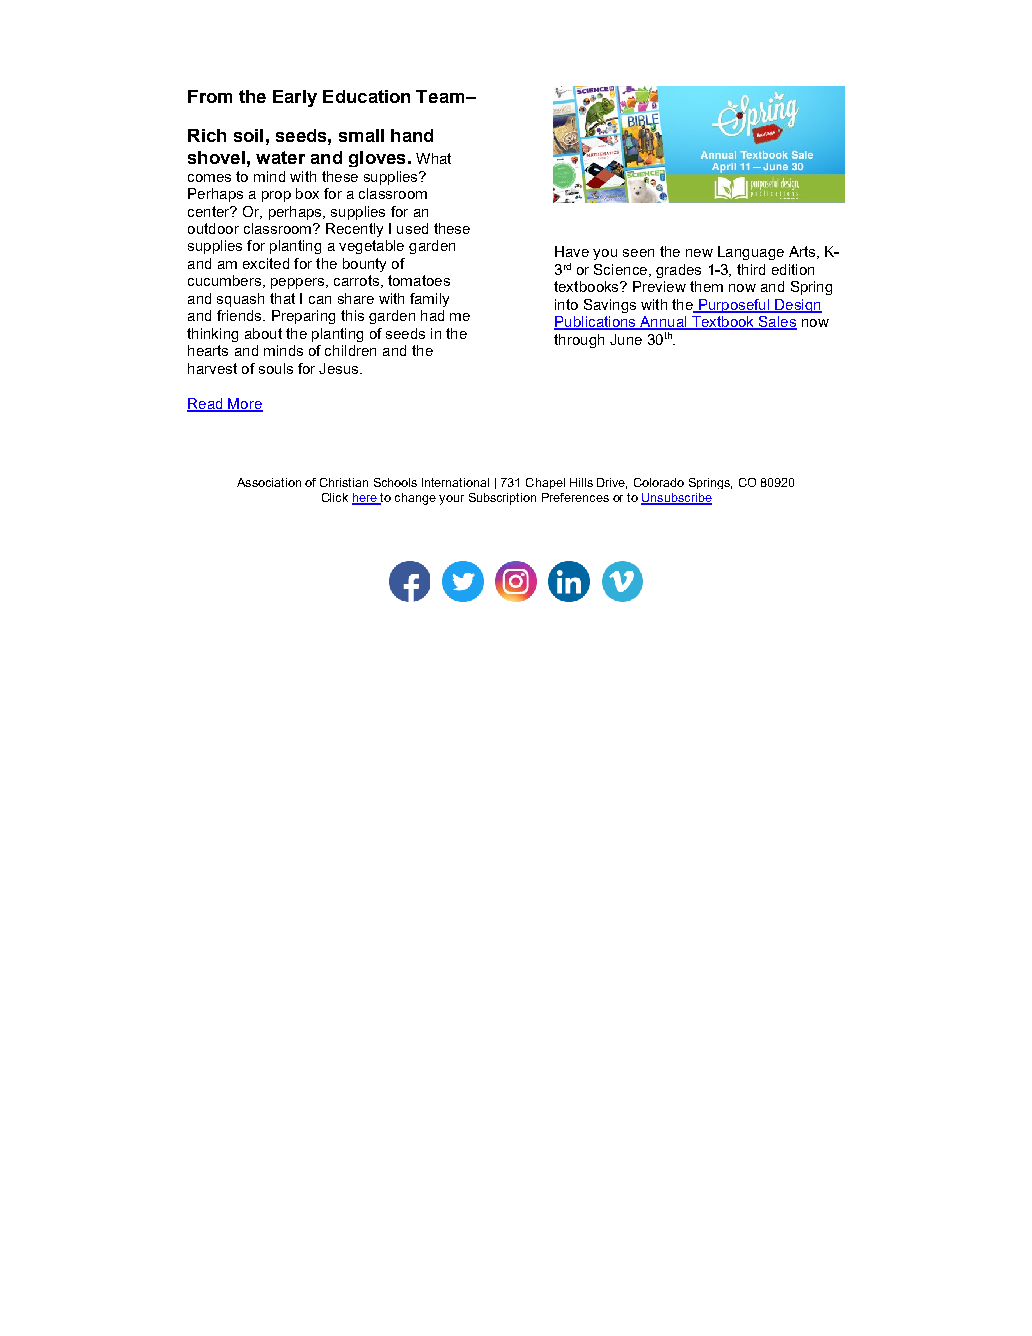  I want to click on Purposeful, so click(733, 306).
